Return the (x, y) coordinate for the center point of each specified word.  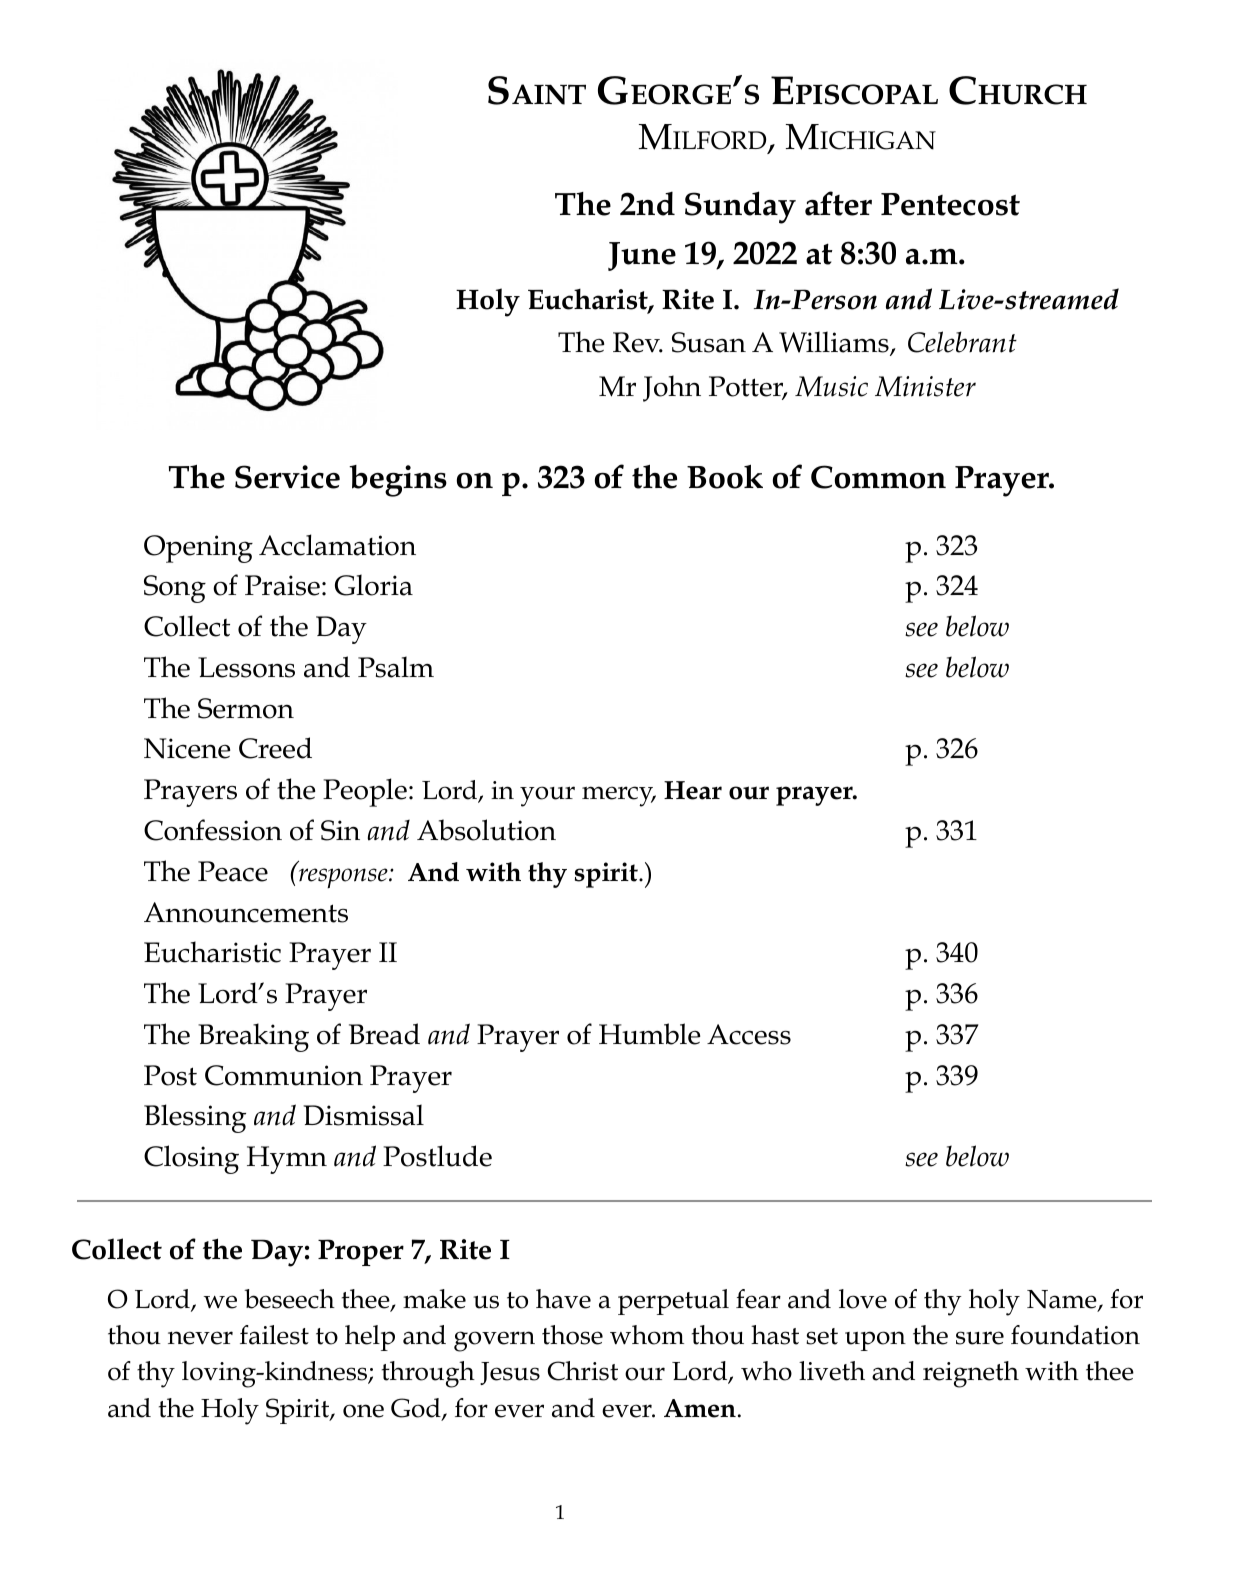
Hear (693, 790)
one (363, 1411)
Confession (213, 830)
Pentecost (950, 204)
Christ (583, 1371)
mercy (619, 796)
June (642, 256)
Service (287, 477)
